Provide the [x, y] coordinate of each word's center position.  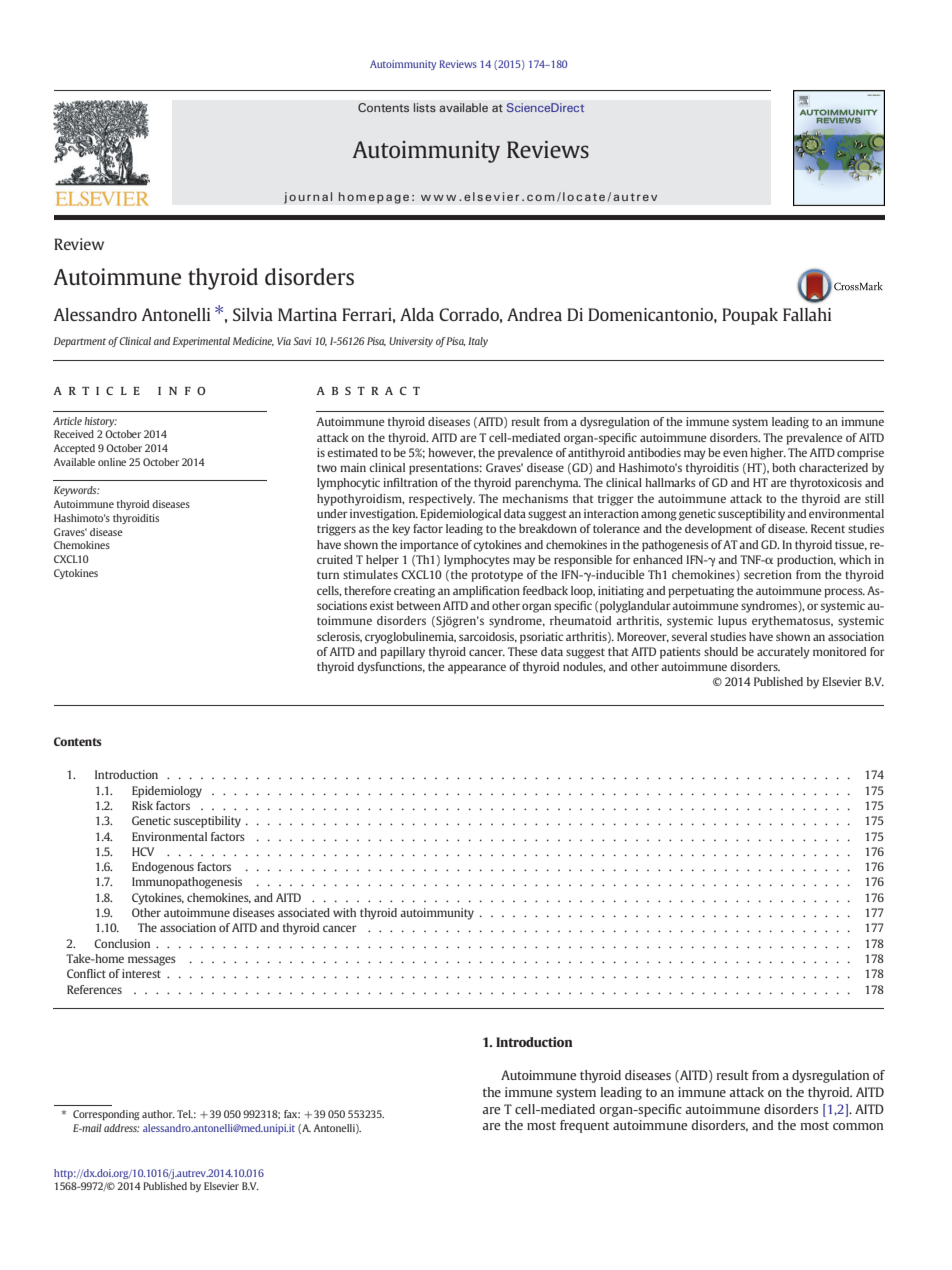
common [858, 1126]
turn [328, 575]
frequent [585, 1126]
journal [308, 198]
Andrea [534, 314]
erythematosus [792, 622]
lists [425, 107]
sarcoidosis [488, 637]
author [158, 1114]
